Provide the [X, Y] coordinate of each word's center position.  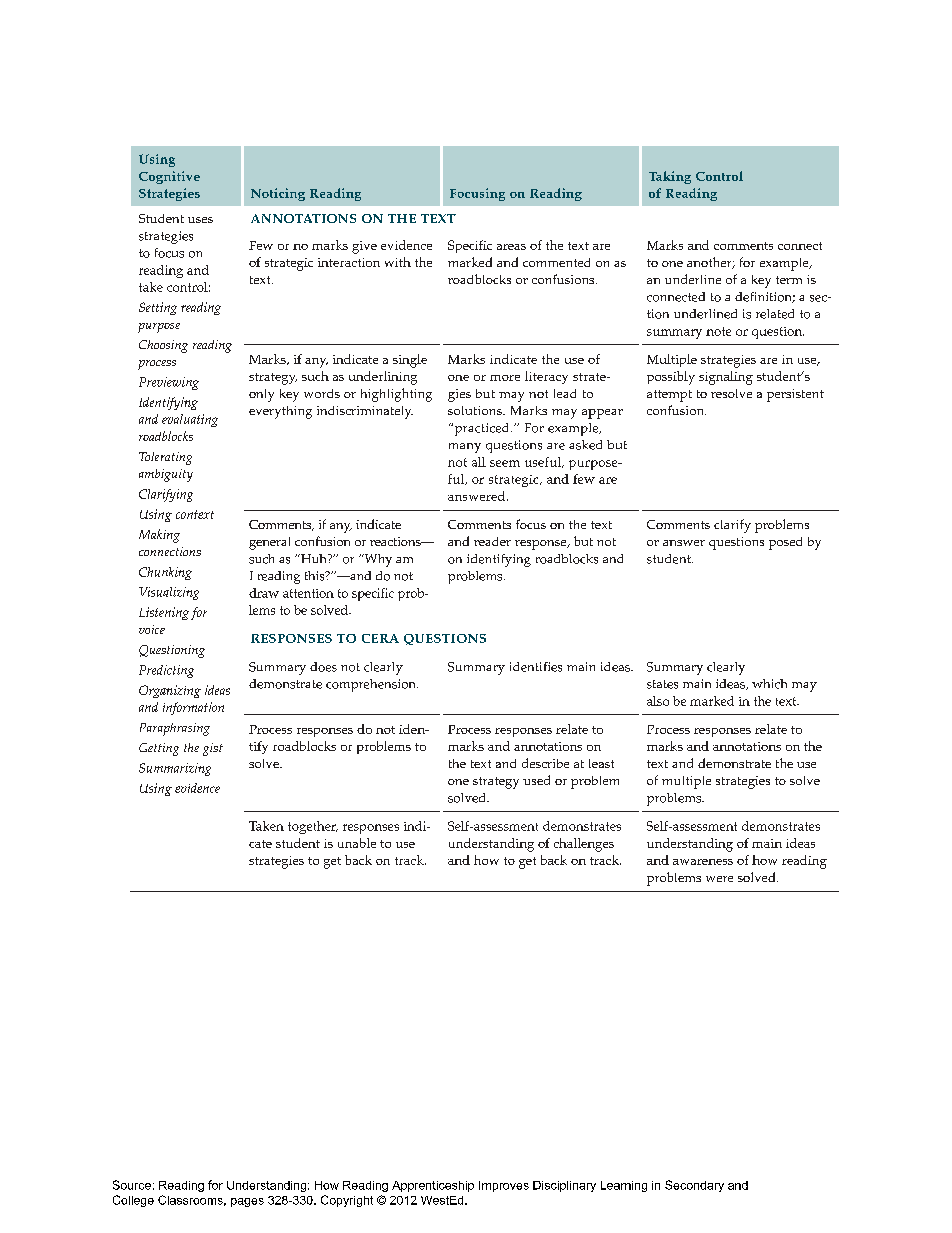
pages [247, 1202]
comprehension [372, 685]
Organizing [170, 691]
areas [511, 247]
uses [200, 220]
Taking [670, 177]
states [662, 684]
